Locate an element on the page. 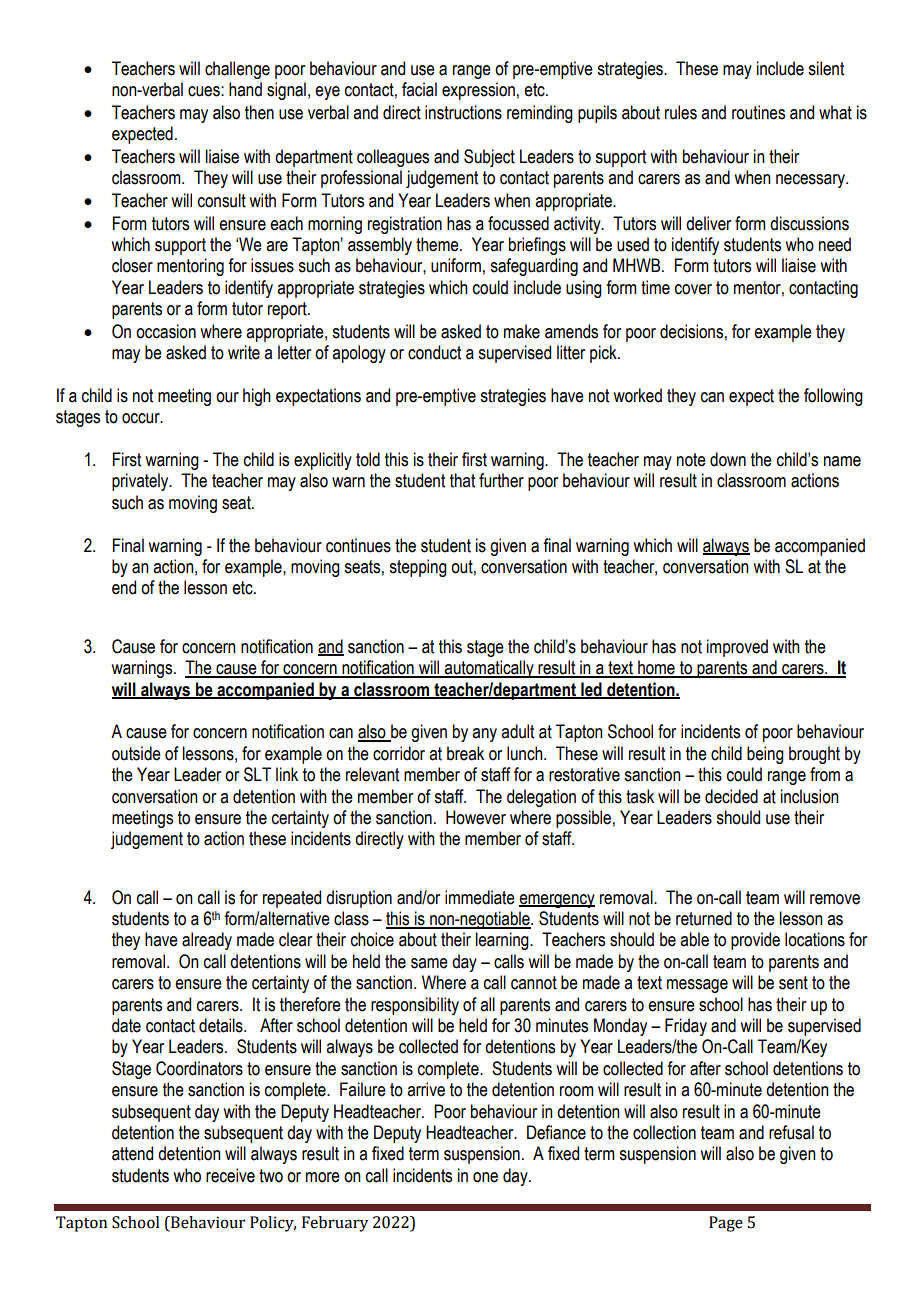 This image has width=924, height=1308. routines is located at coordinates (758, 112).
